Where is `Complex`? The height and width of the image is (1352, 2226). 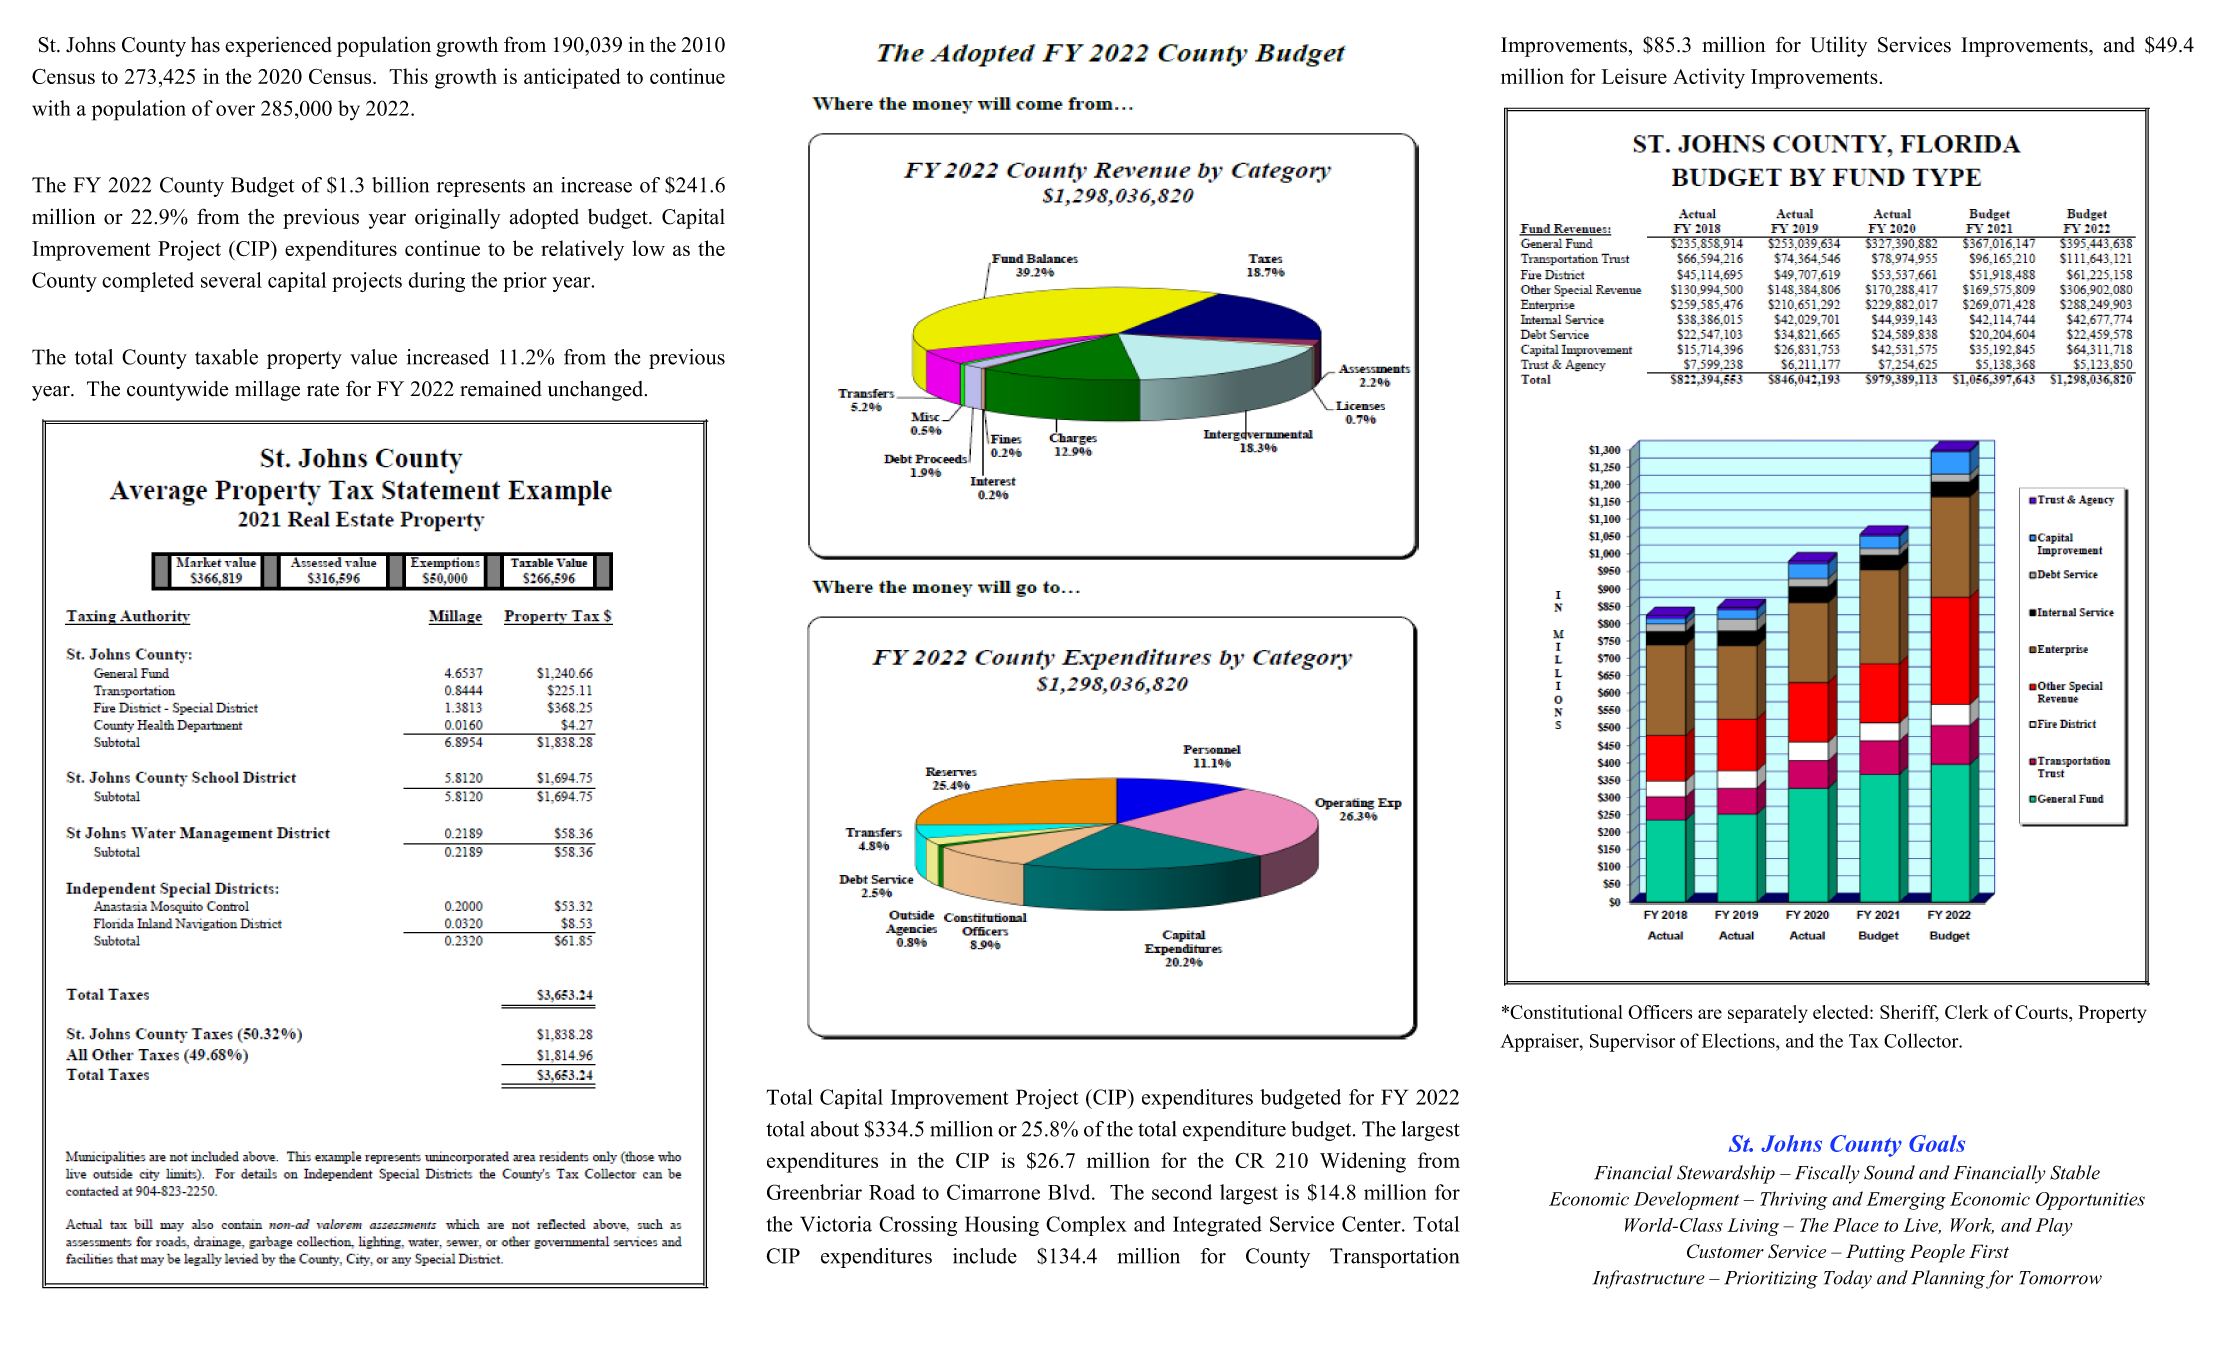
Complex is located at coordinates (1086, 1226).
